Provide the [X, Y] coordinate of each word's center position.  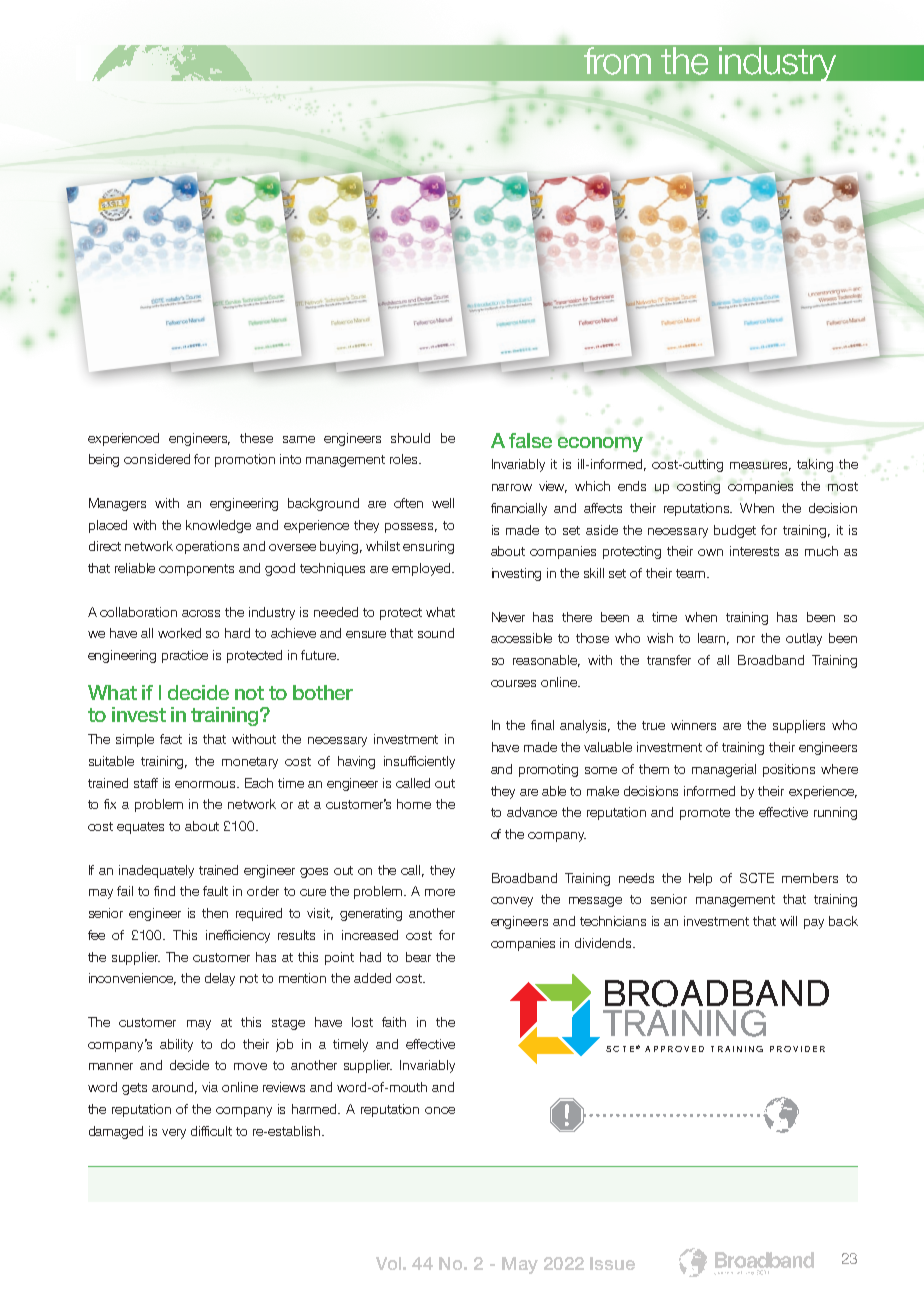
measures [760, 466]
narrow [512, 487]
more [440, 892]
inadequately [156, 871]
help [700, 879]
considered [157, 459]
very [174, 1134]
